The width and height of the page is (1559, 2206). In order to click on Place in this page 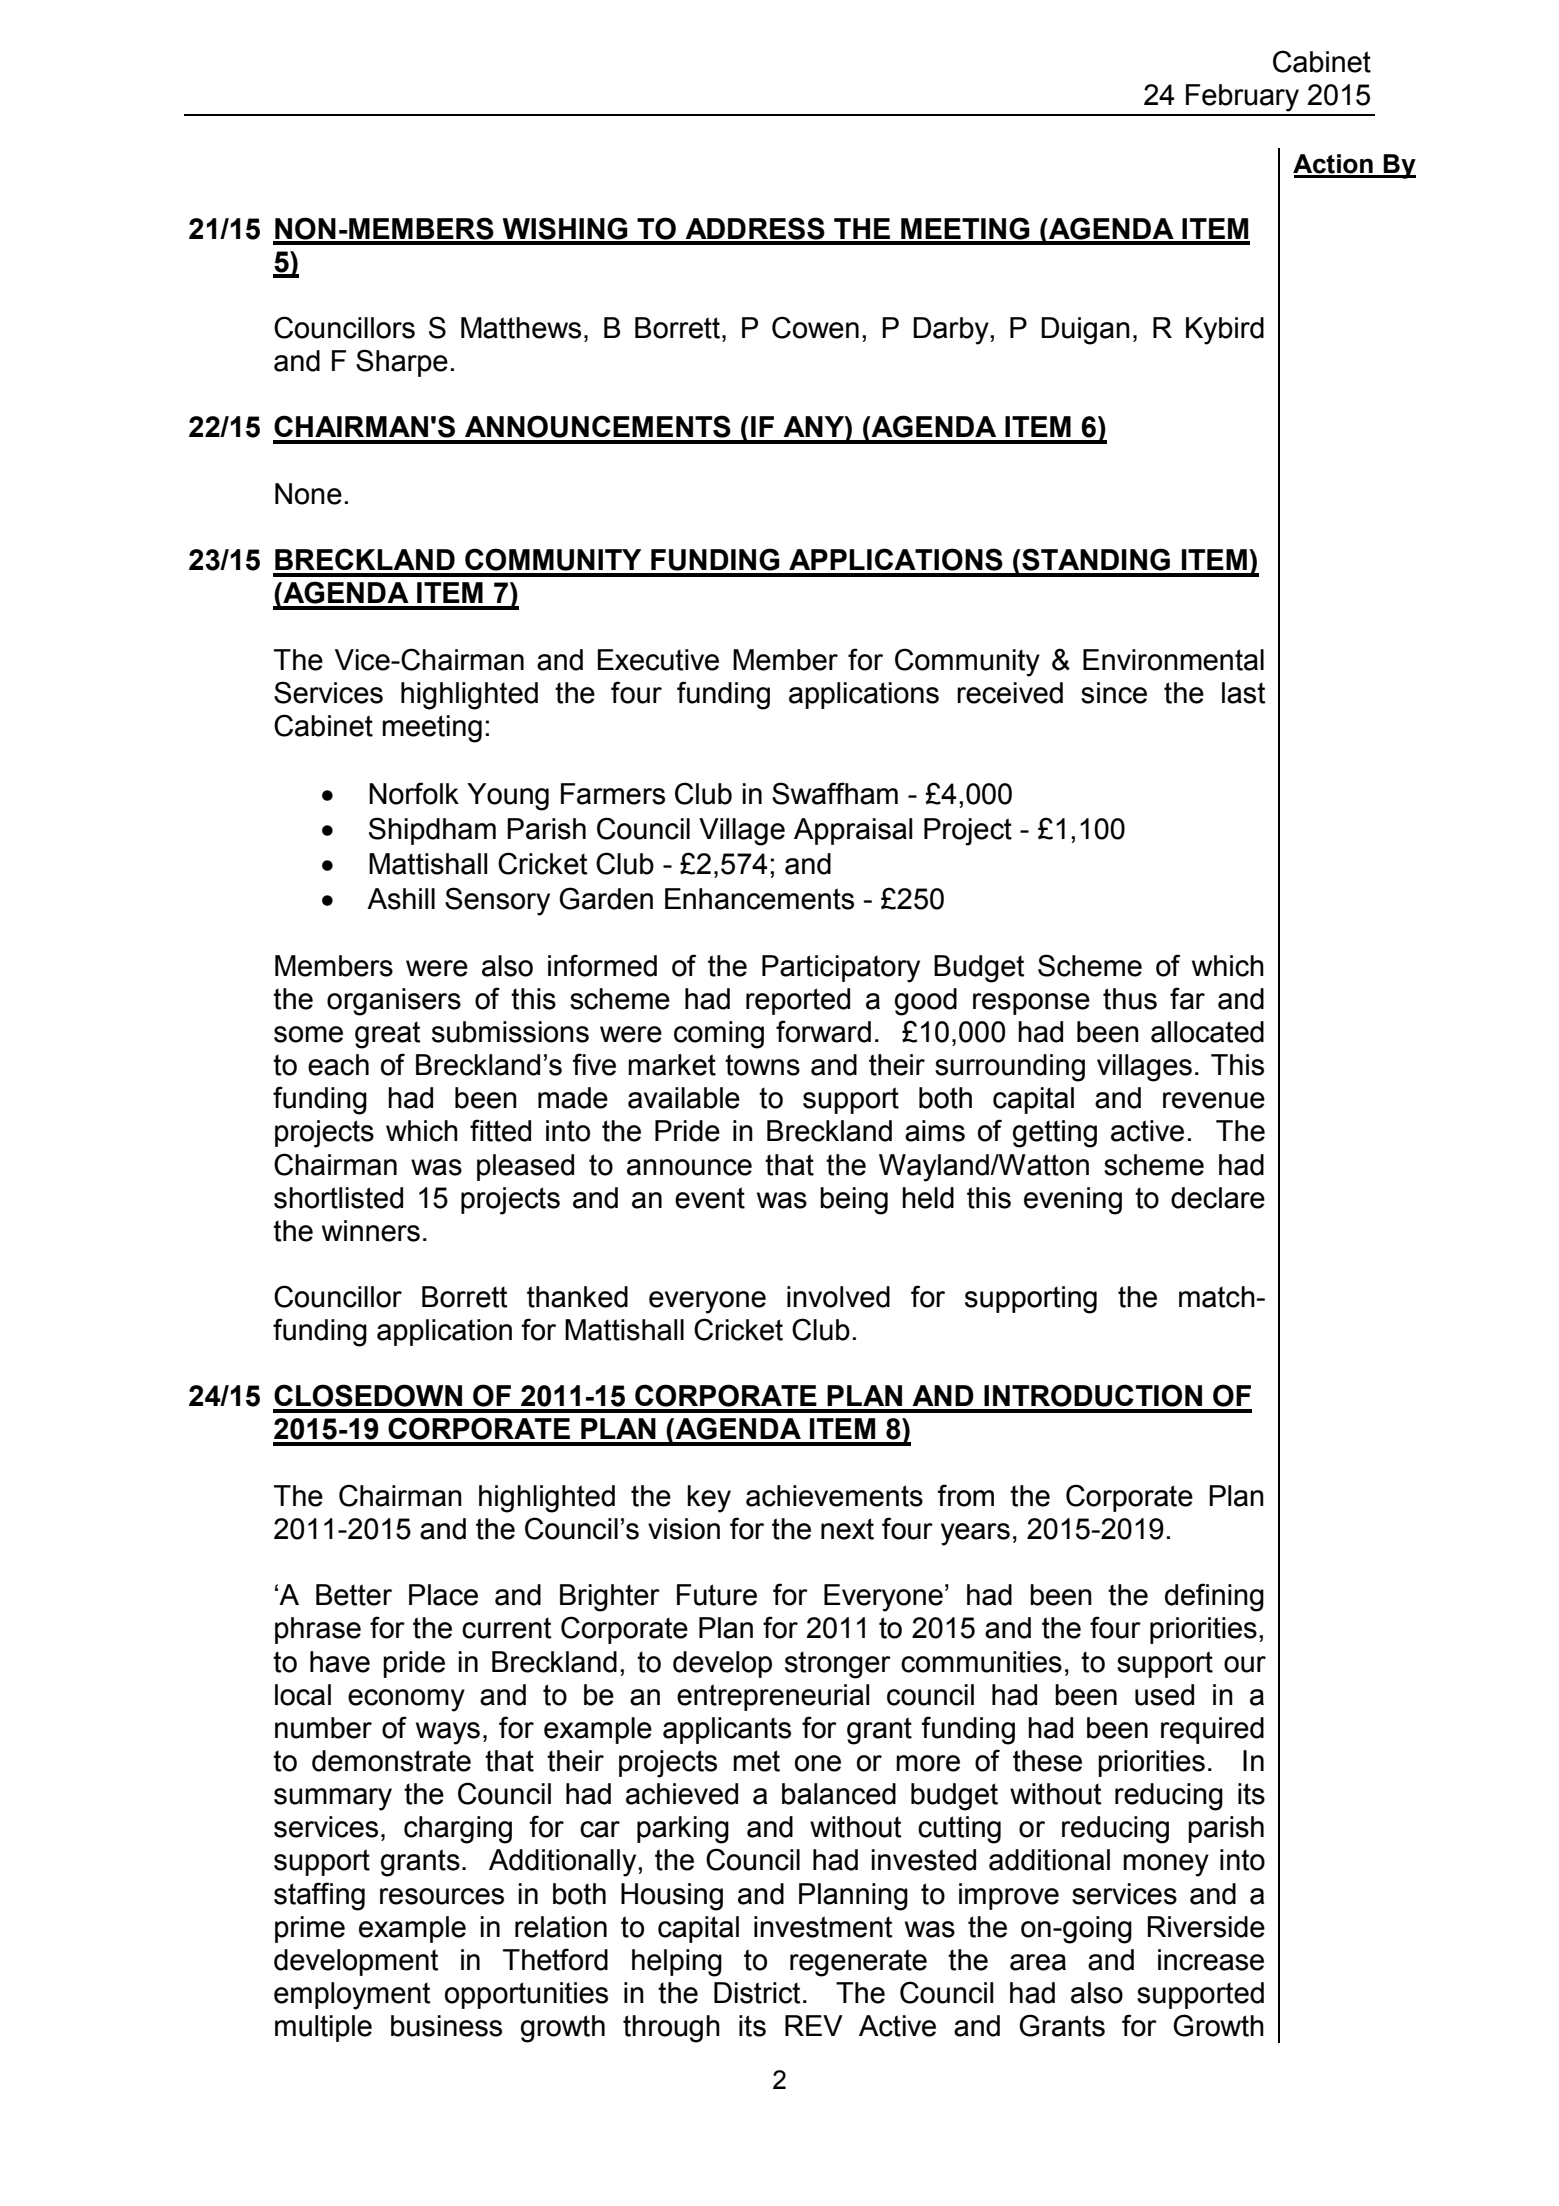, I will do `click(443, 1595)`.
